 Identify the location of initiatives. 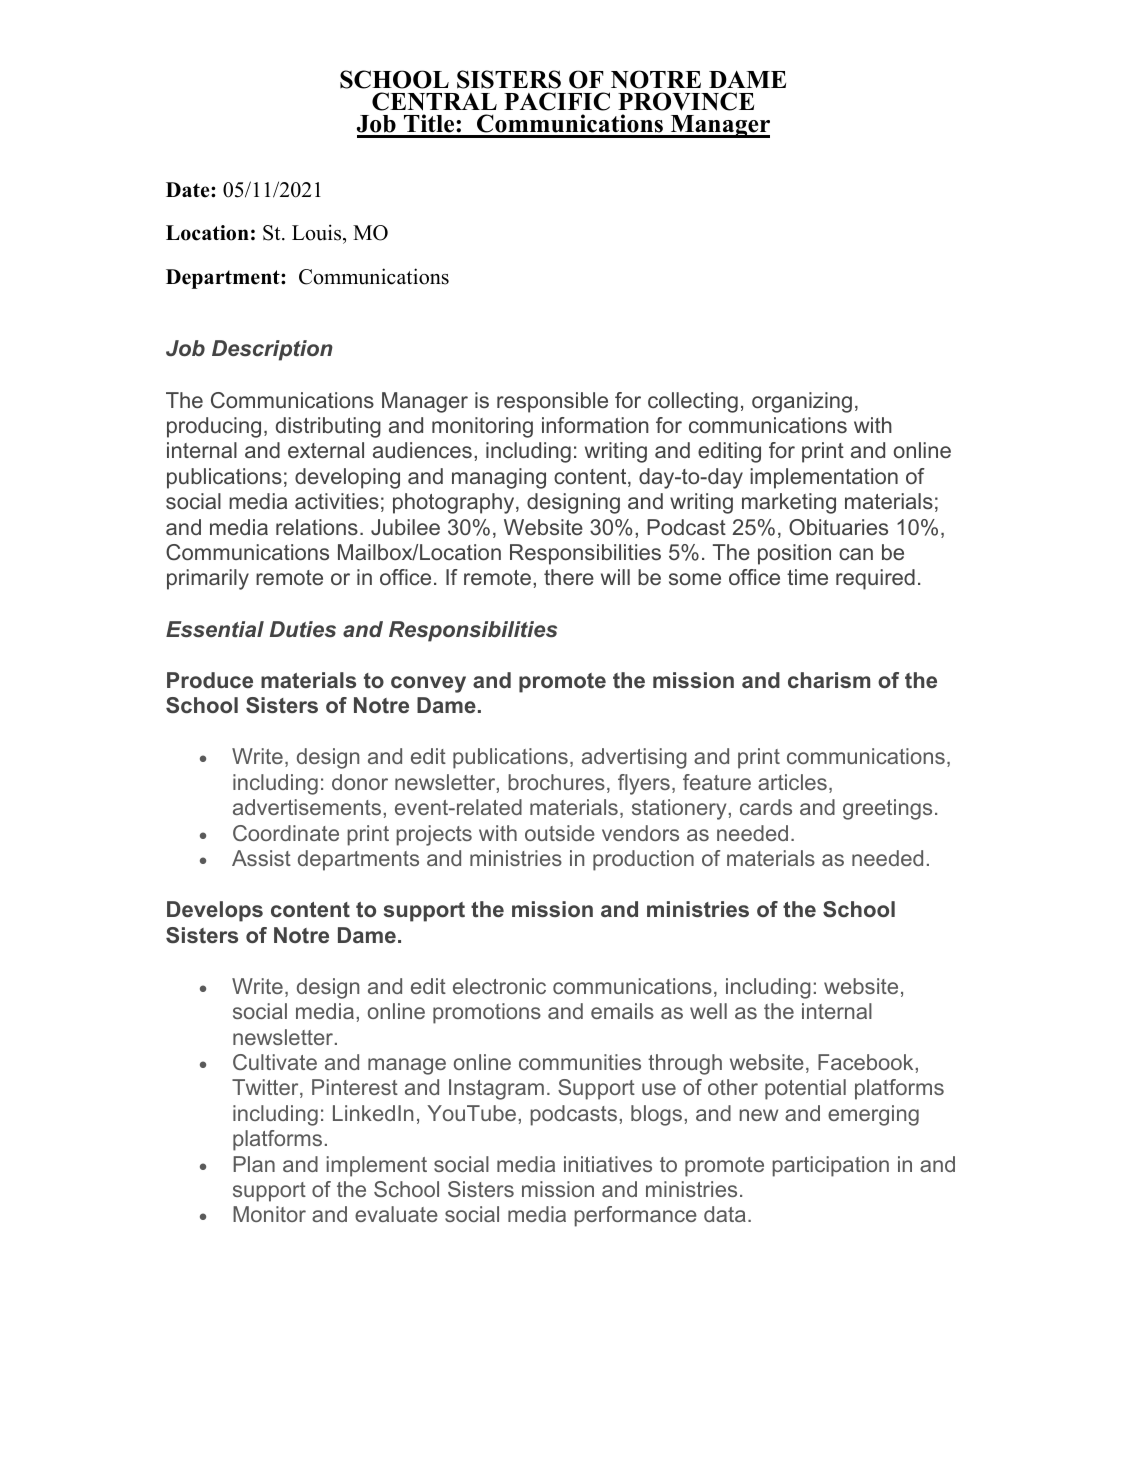
(608, 1164).
